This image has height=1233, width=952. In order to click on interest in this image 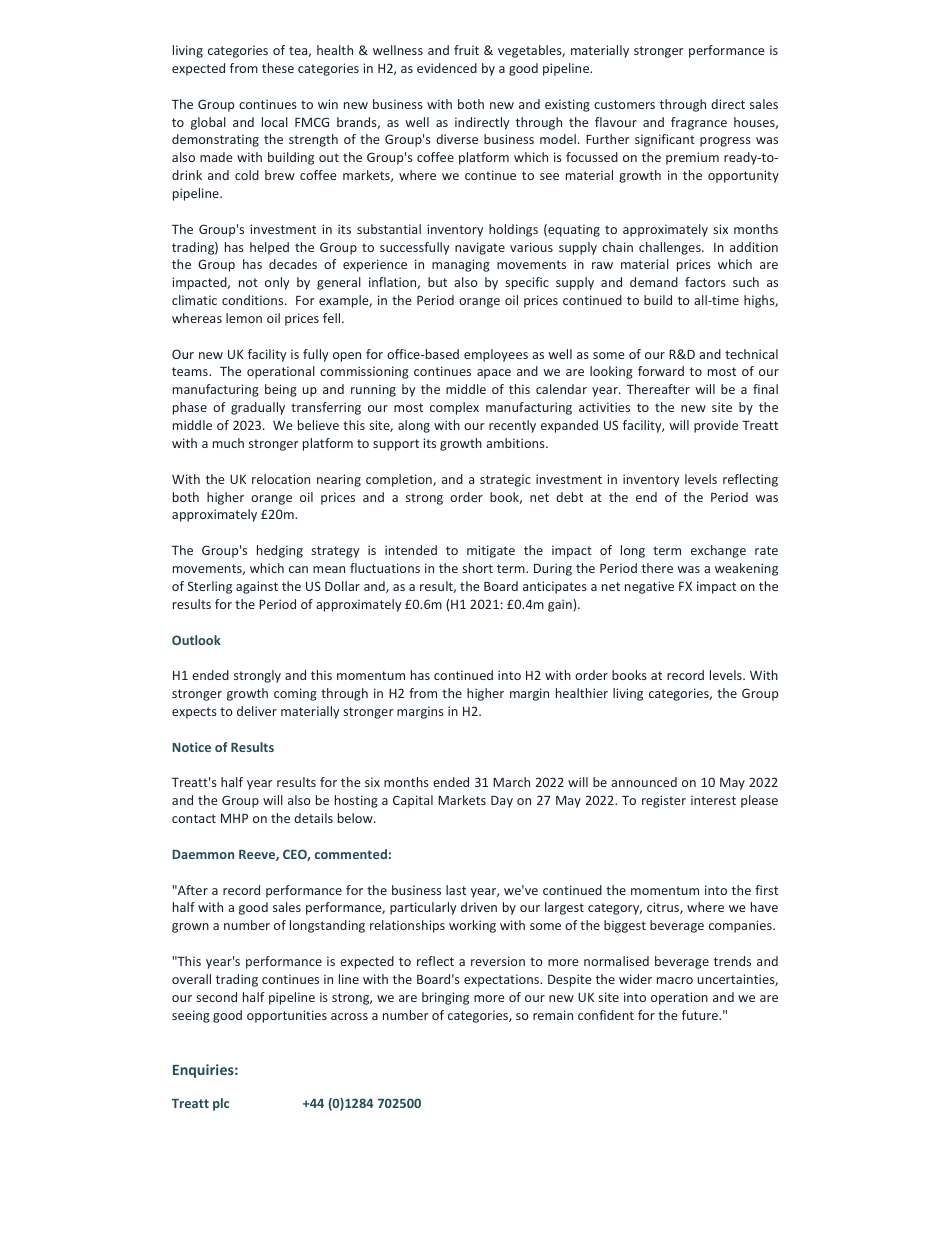, I will do `click(713, 800)`.
